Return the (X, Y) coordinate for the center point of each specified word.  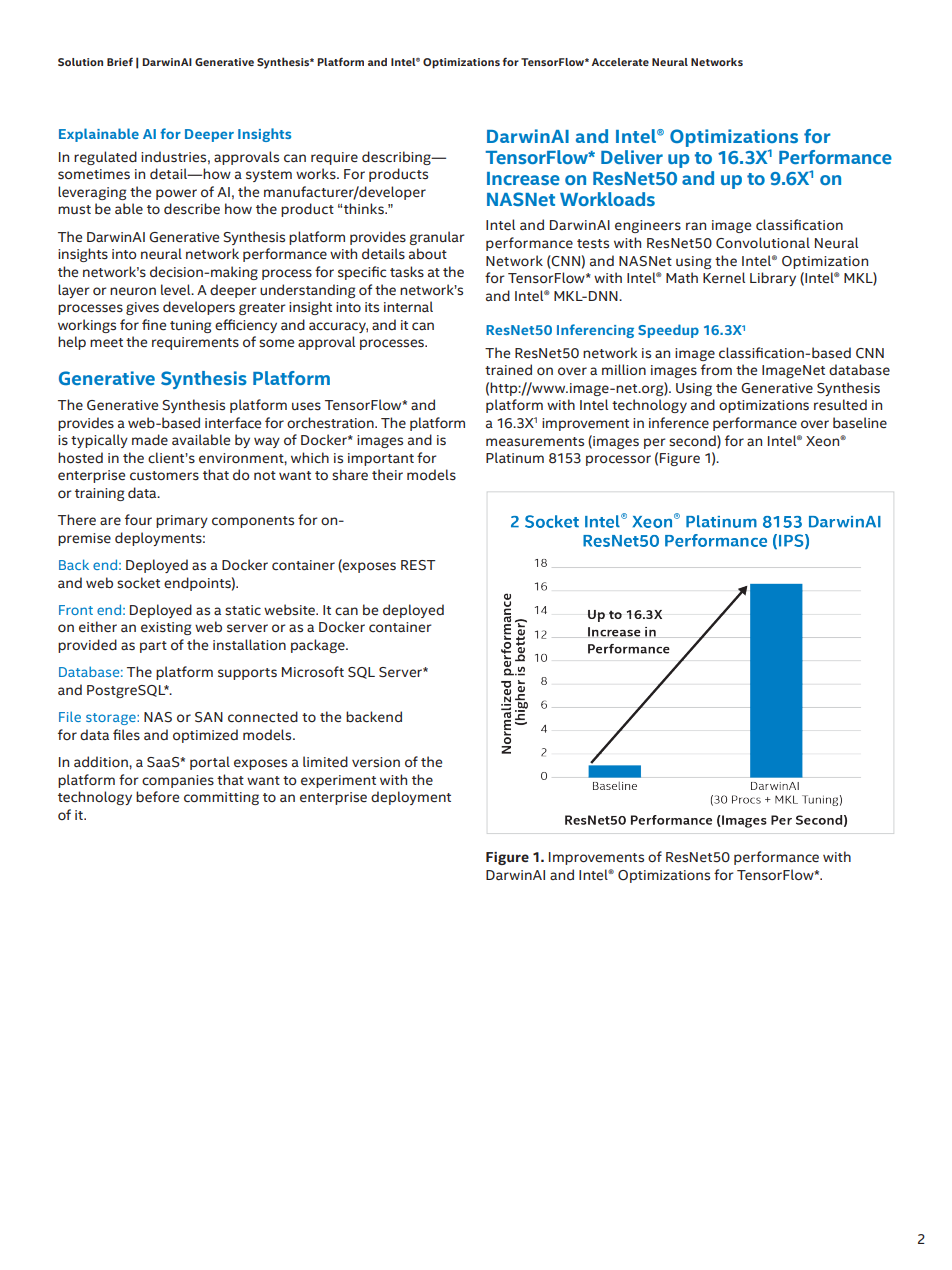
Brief (120, 61)
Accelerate (620, 62)
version (376, 762)
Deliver (632, 157)
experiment (338, 781)
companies (178, 781)
